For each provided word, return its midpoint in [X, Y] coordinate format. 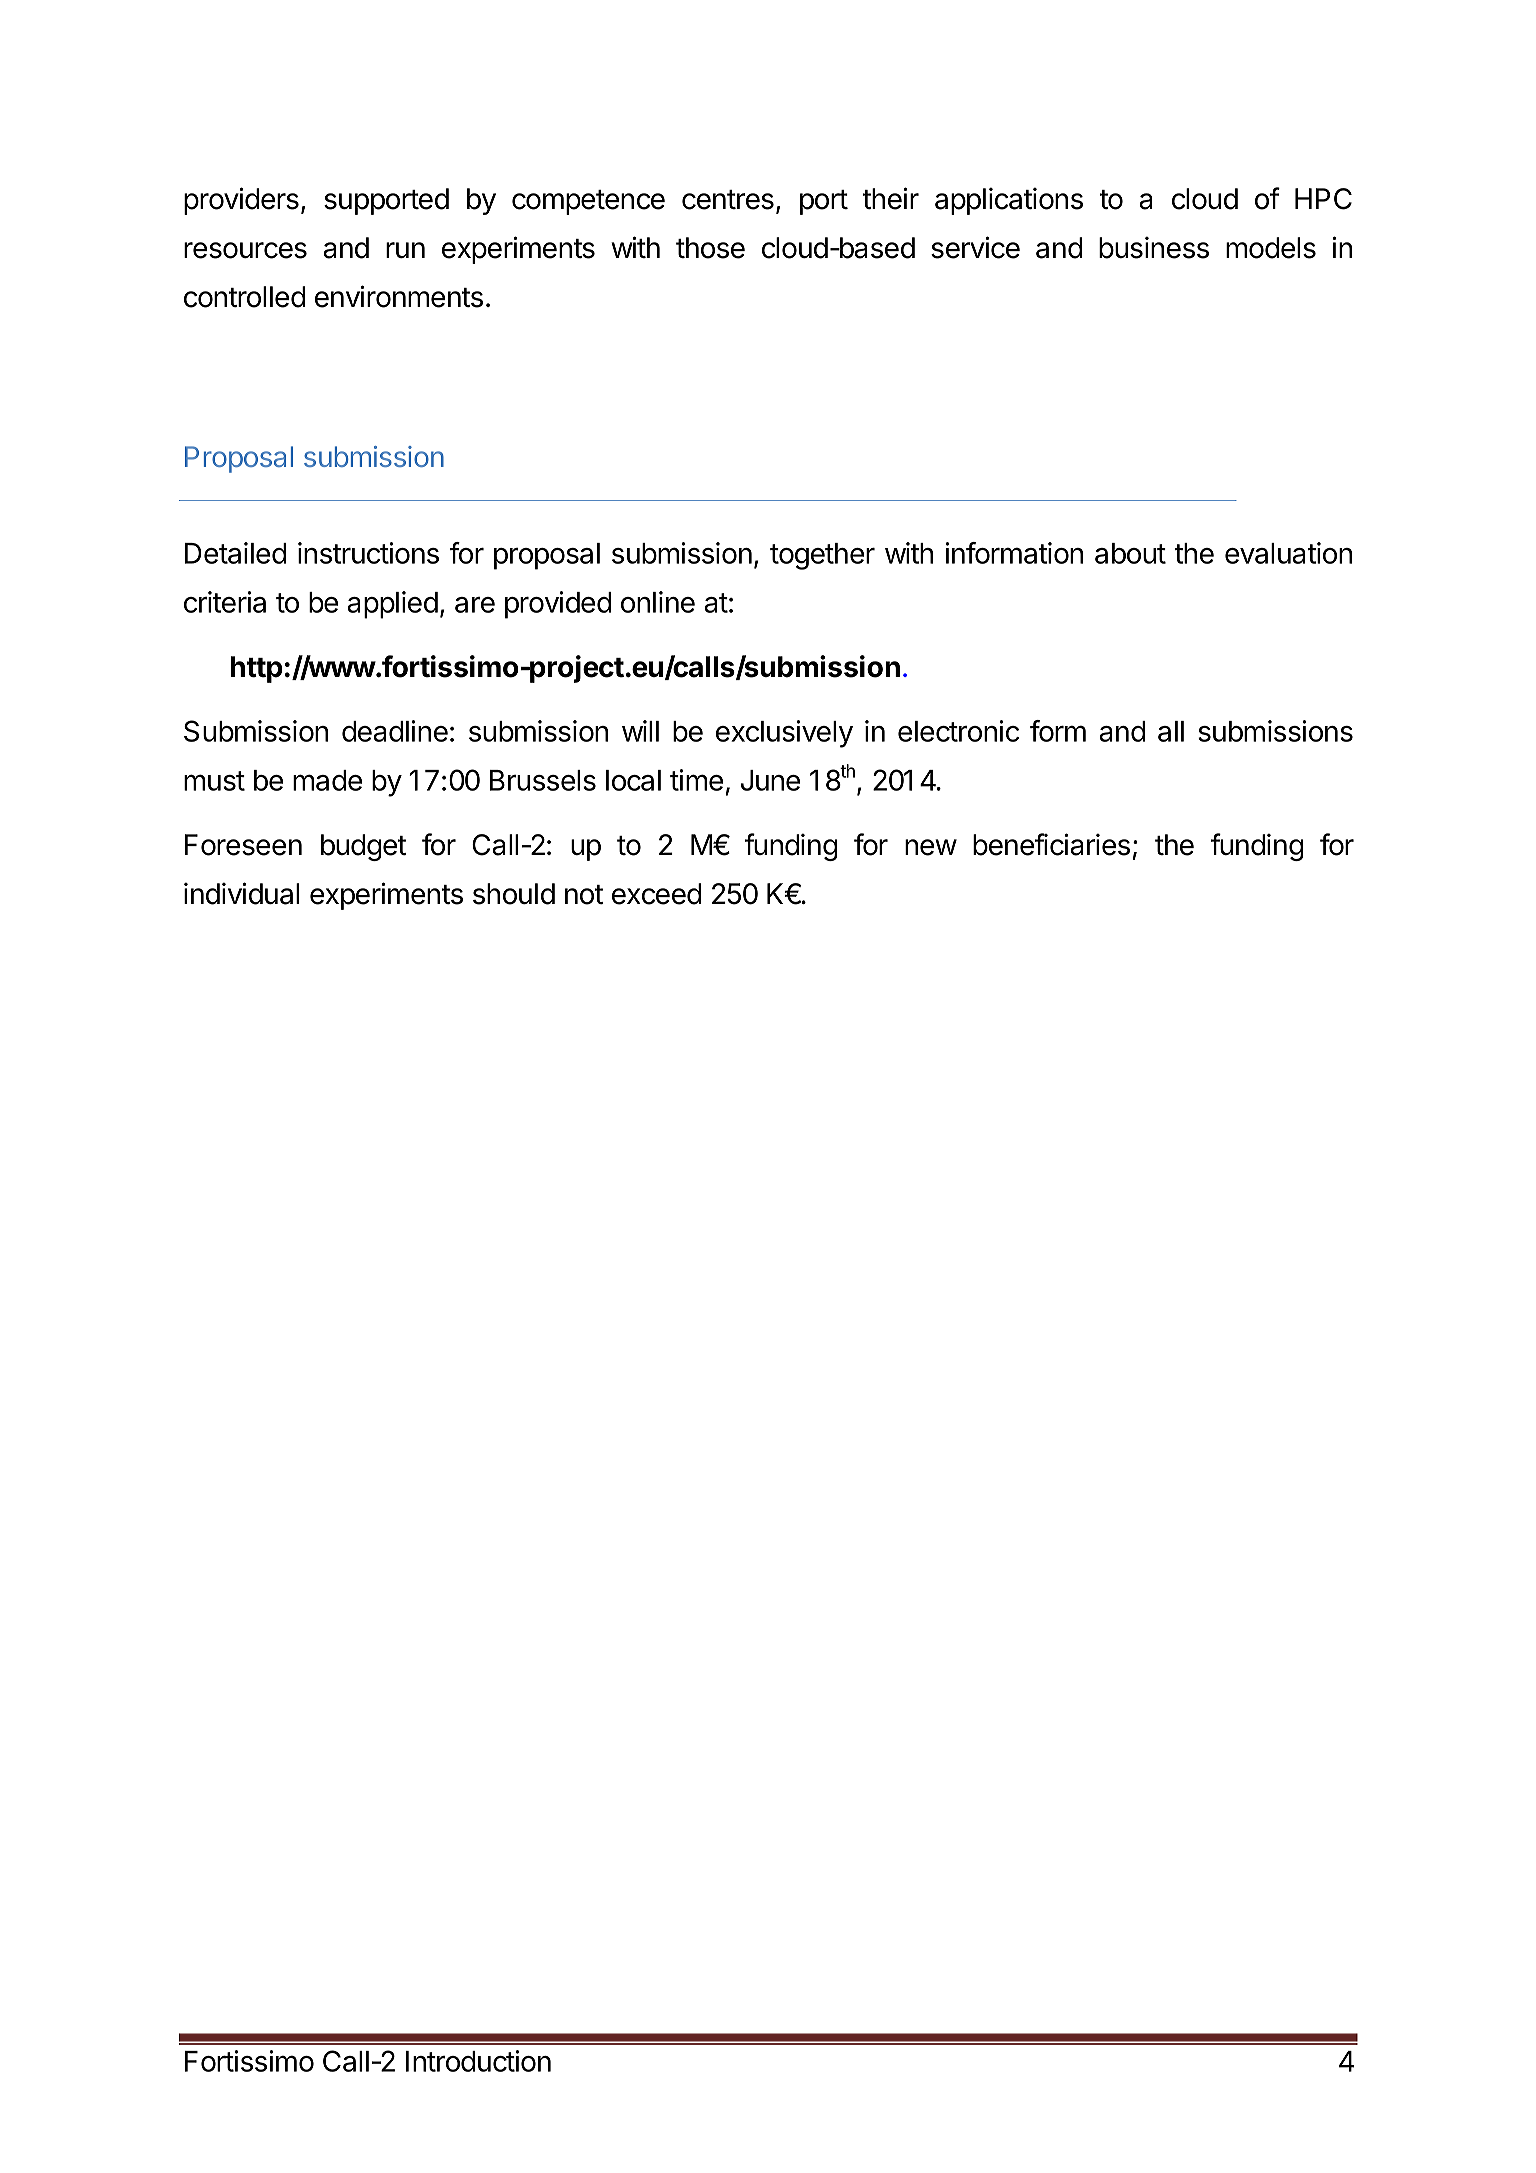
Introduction [478, 2061]
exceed [656, 894]
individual [241, 893]
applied [392, 605]
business [1154, 248]
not [584, 895]
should [514, 894]
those [710, 248]
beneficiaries [1051, 844]
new [931, 847]
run [405, 250]
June [770, 780]
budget [363, 847]
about [1130, 553]
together [822, 556]
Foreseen [243, 845]
